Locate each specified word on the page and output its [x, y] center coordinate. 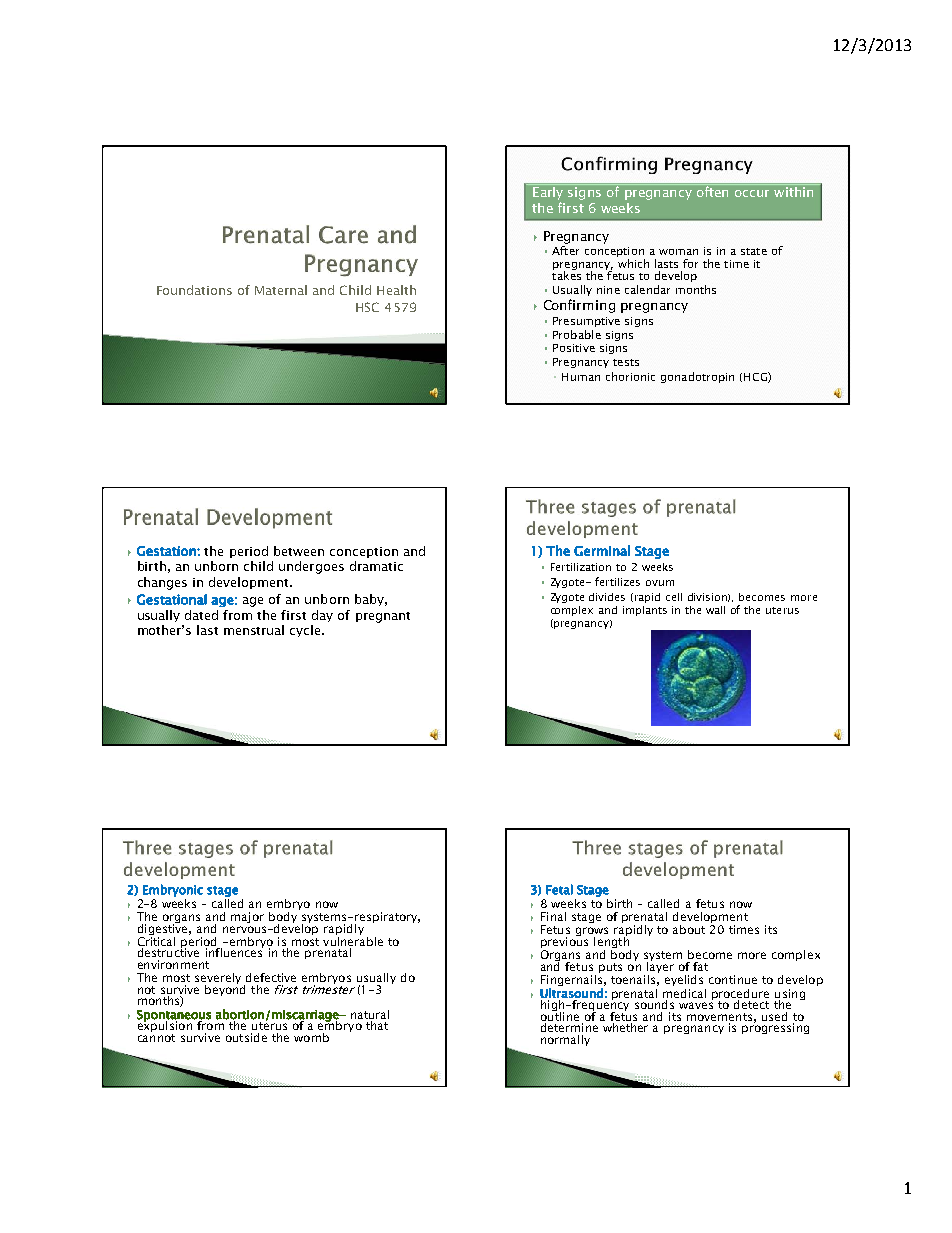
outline [560, 1015]
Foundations [194, 290]
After [565, 250]
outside [246, 1037]
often [712, 190]
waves [696, 1005]
